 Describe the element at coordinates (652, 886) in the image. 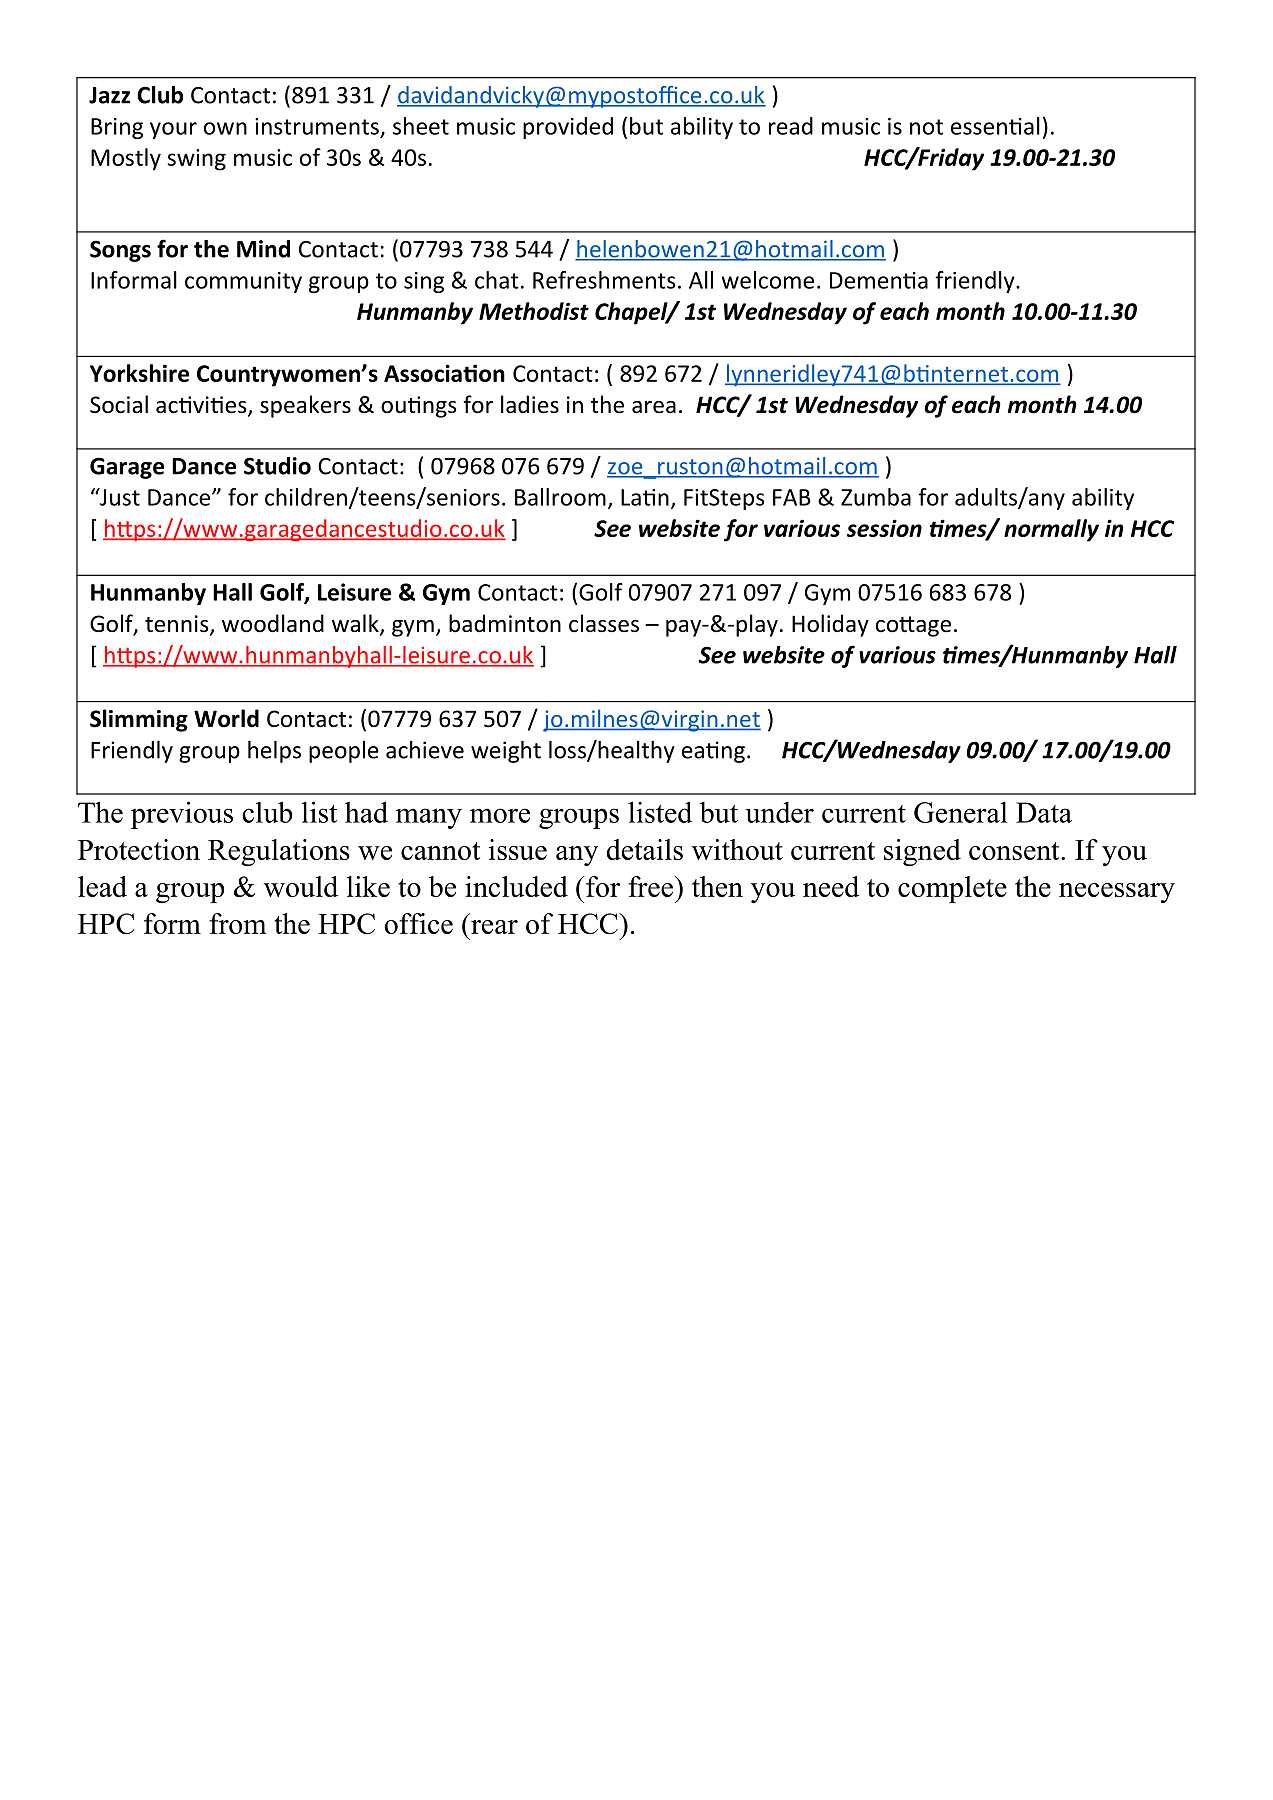

I see `free` at that location.
